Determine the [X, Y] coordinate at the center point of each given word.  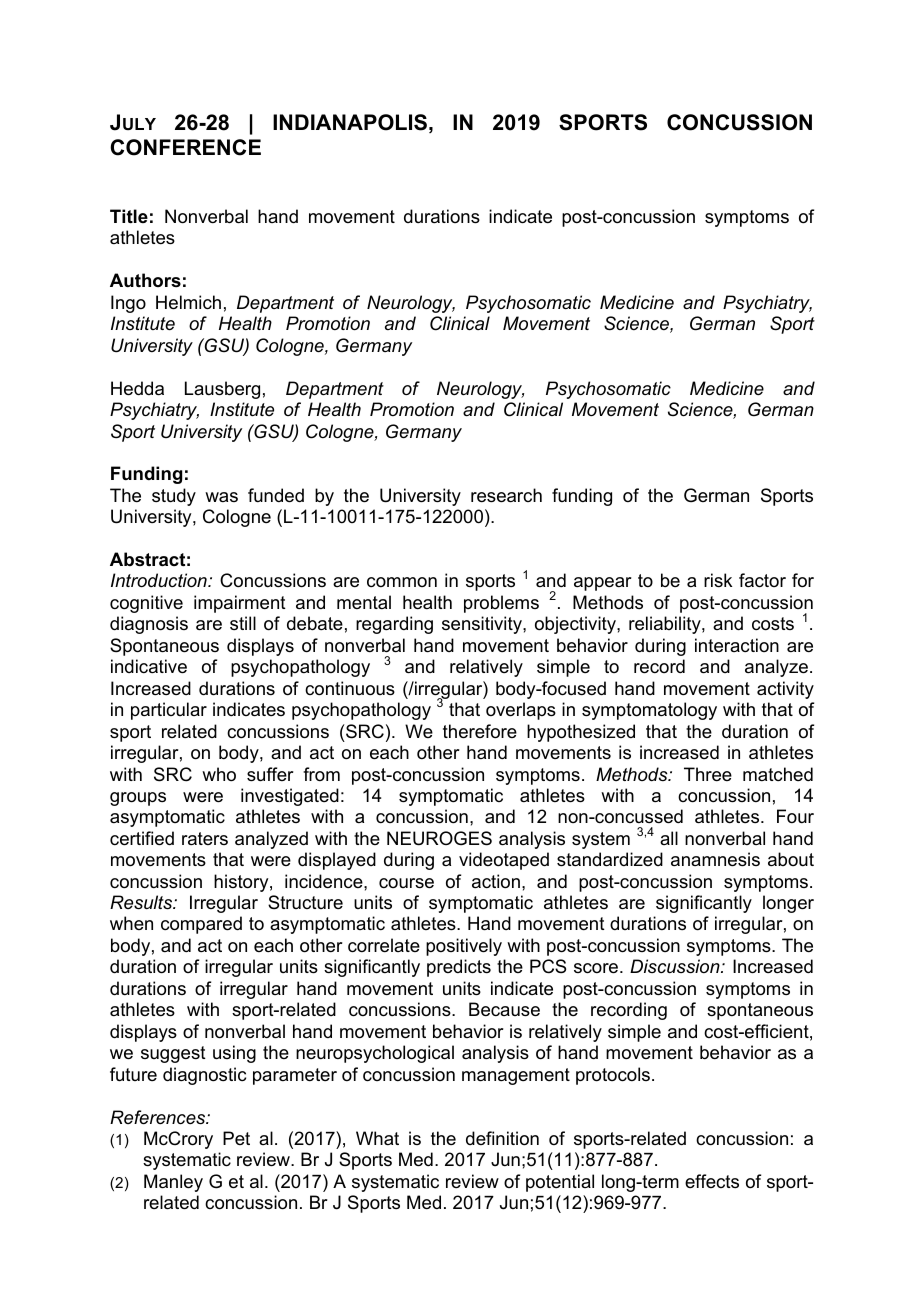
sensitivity [483, 625]
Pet [236, 1138]
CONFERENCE [185, 147]
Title [129, 216]
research [506, 495]
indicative [149, 666]
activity [785, 690]
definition [502, 1138]
